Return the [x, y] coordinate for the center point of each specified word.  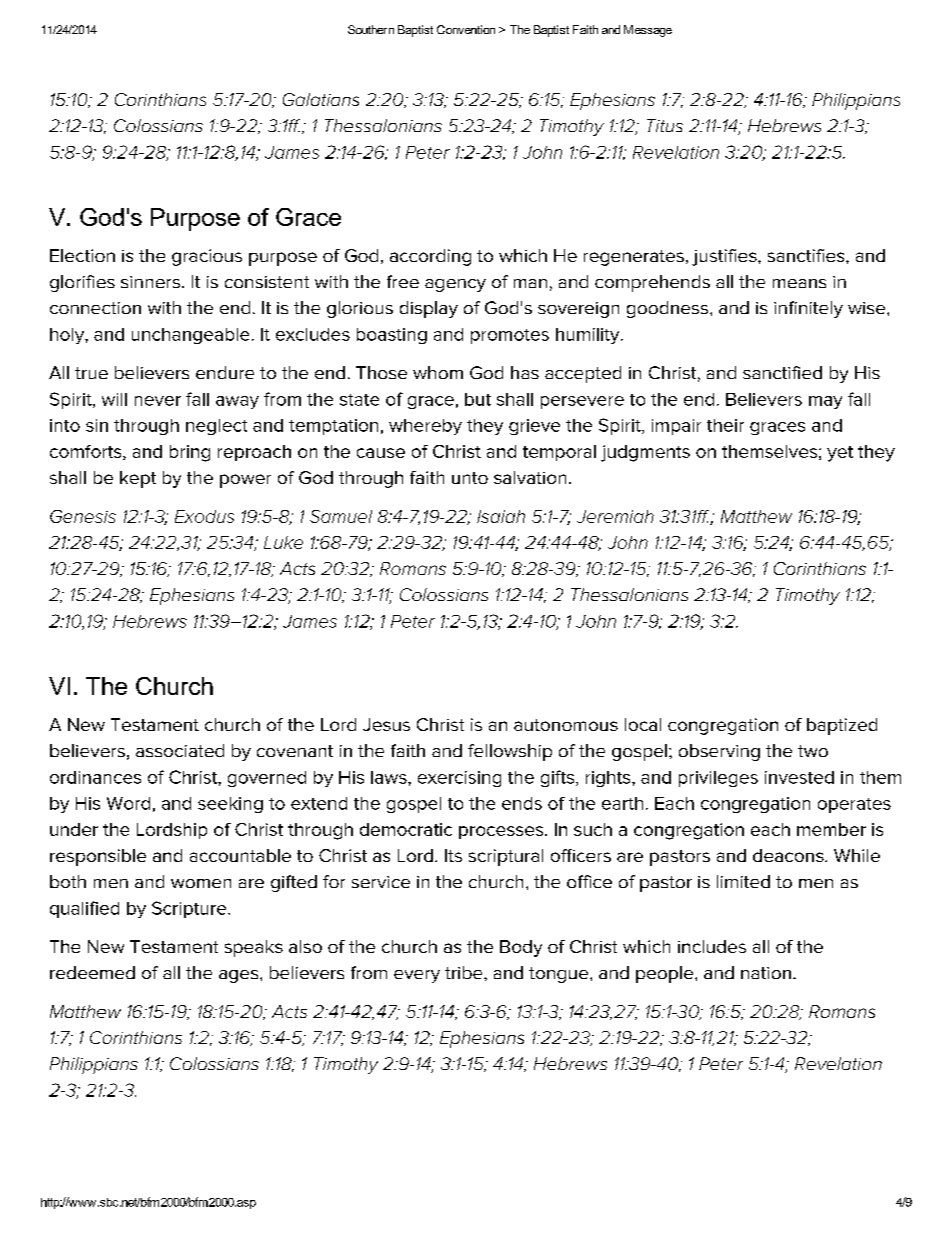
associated [180, 750]
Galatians [321, 99]
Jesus [386, 724]
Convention [466, 29]
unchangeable [190, 336]
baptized [842, 726]
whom [438, 372]
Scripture [190, 909]
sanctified [782, 372]
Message [648, 31]
